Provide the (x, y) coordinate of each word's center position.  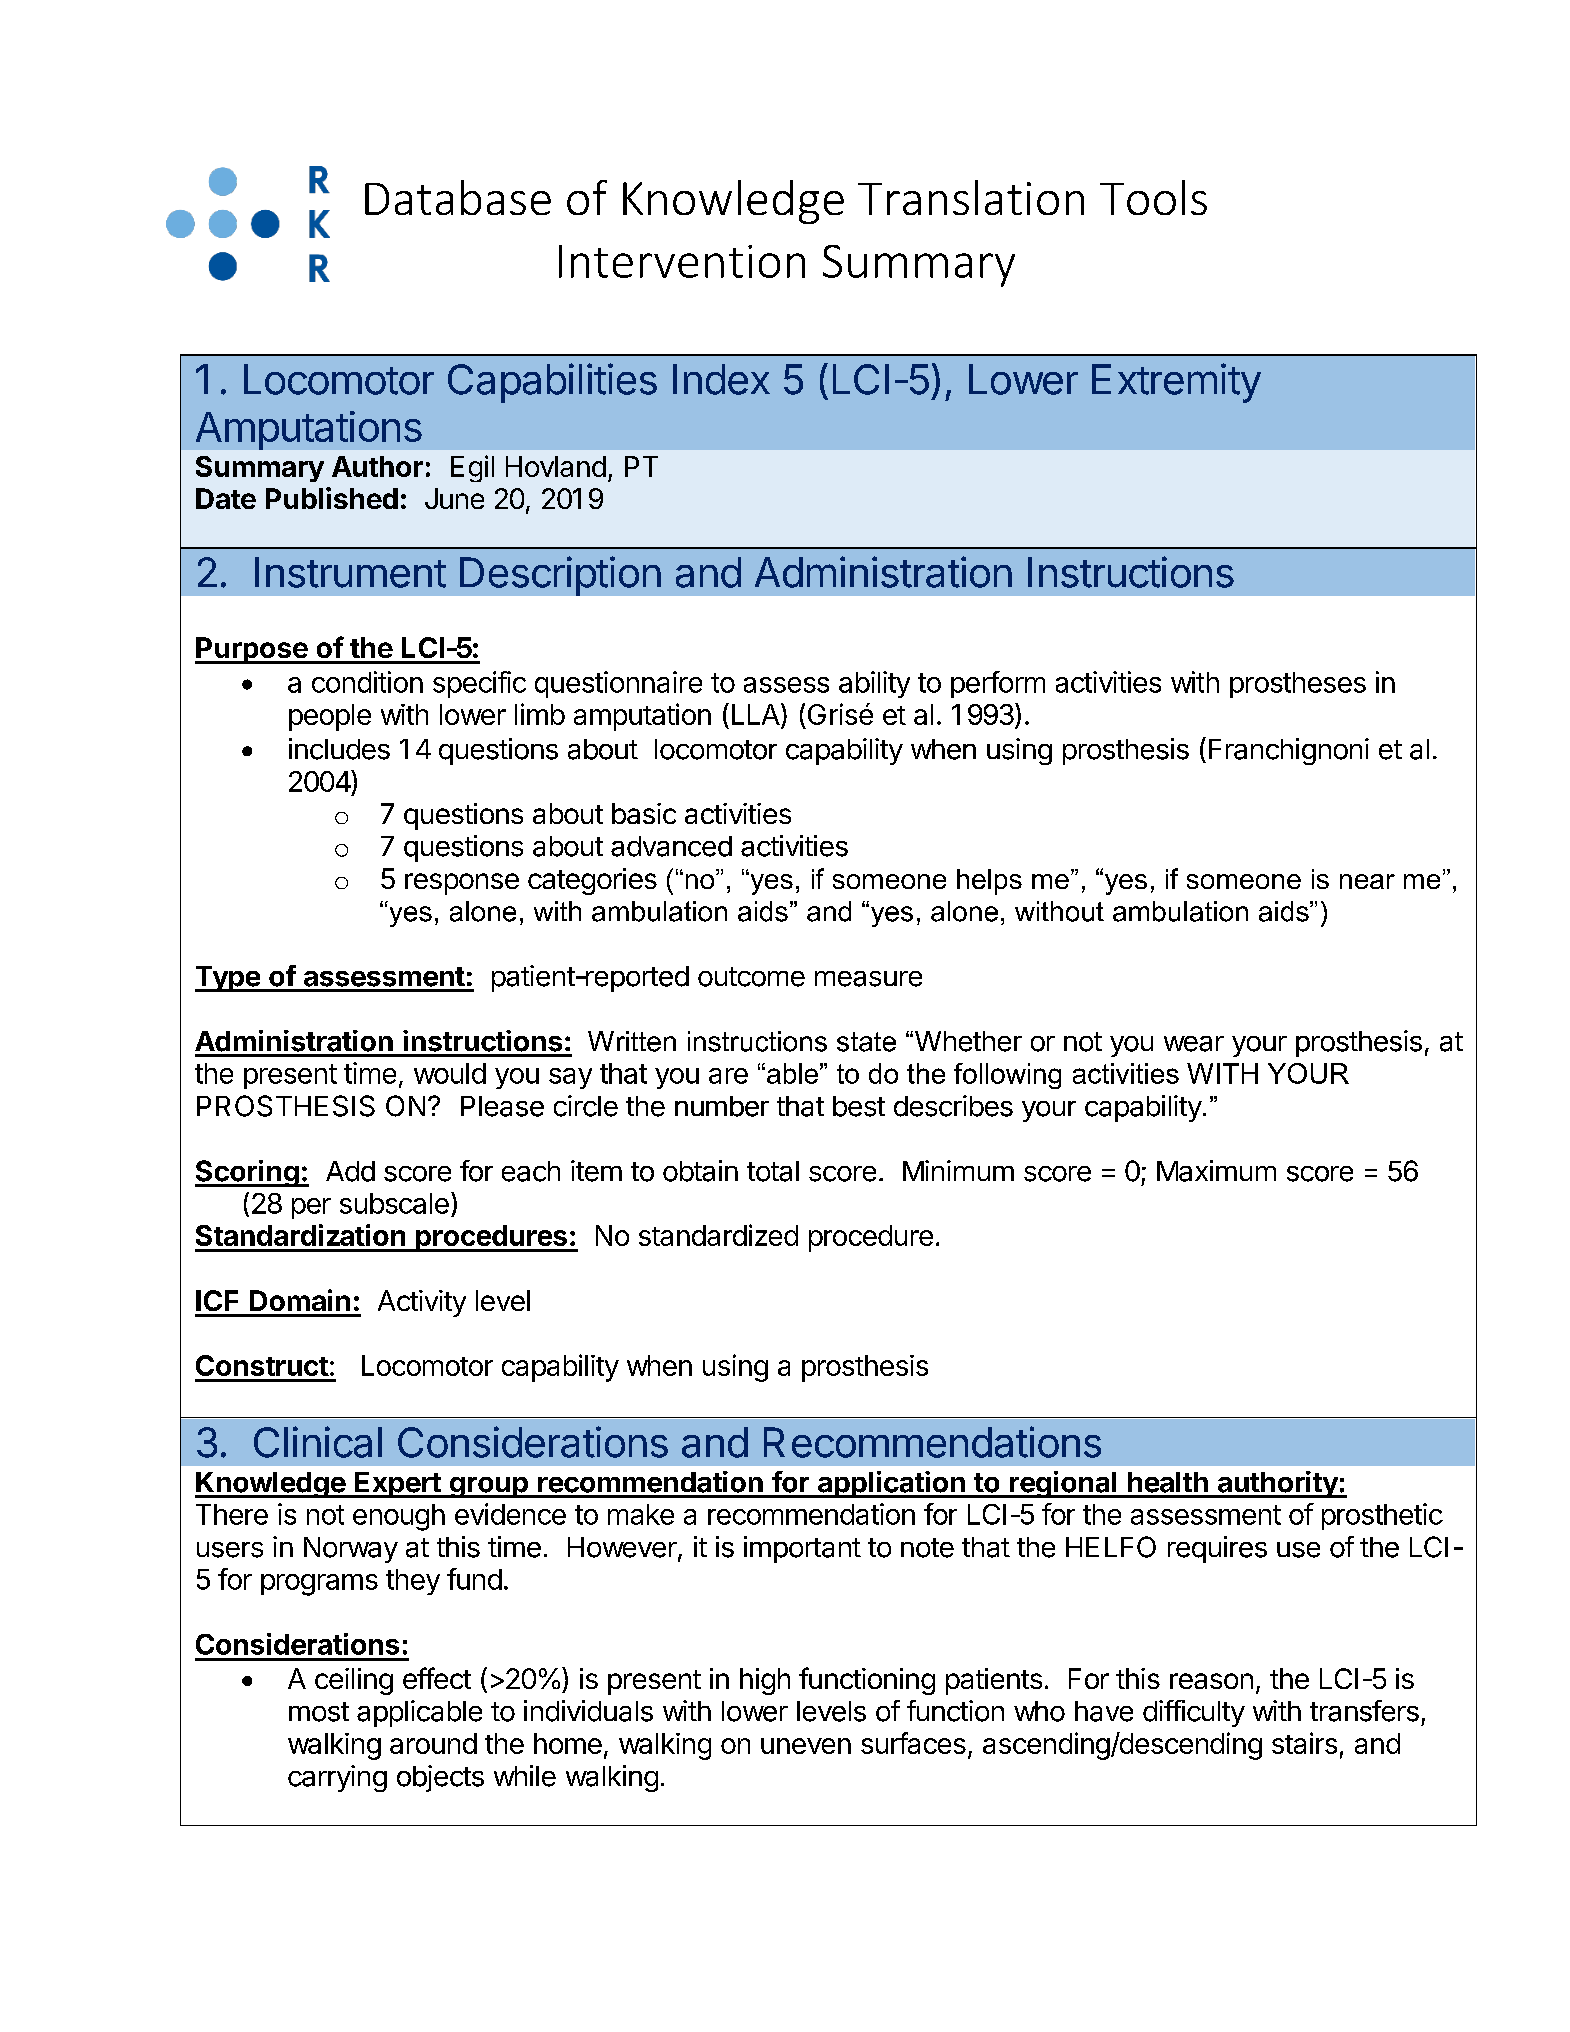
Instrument (350, 572)
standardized (718, 1235)
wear (1194, 1044)
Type (228, 979)
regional (1063, 1484)
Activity (422, 1303)
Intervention (682, 261)
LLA (757, 714)
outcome (751, 977)
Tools (1153, 197)
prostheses (1298, 685)
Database (458, 197)
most (319, 1712)
